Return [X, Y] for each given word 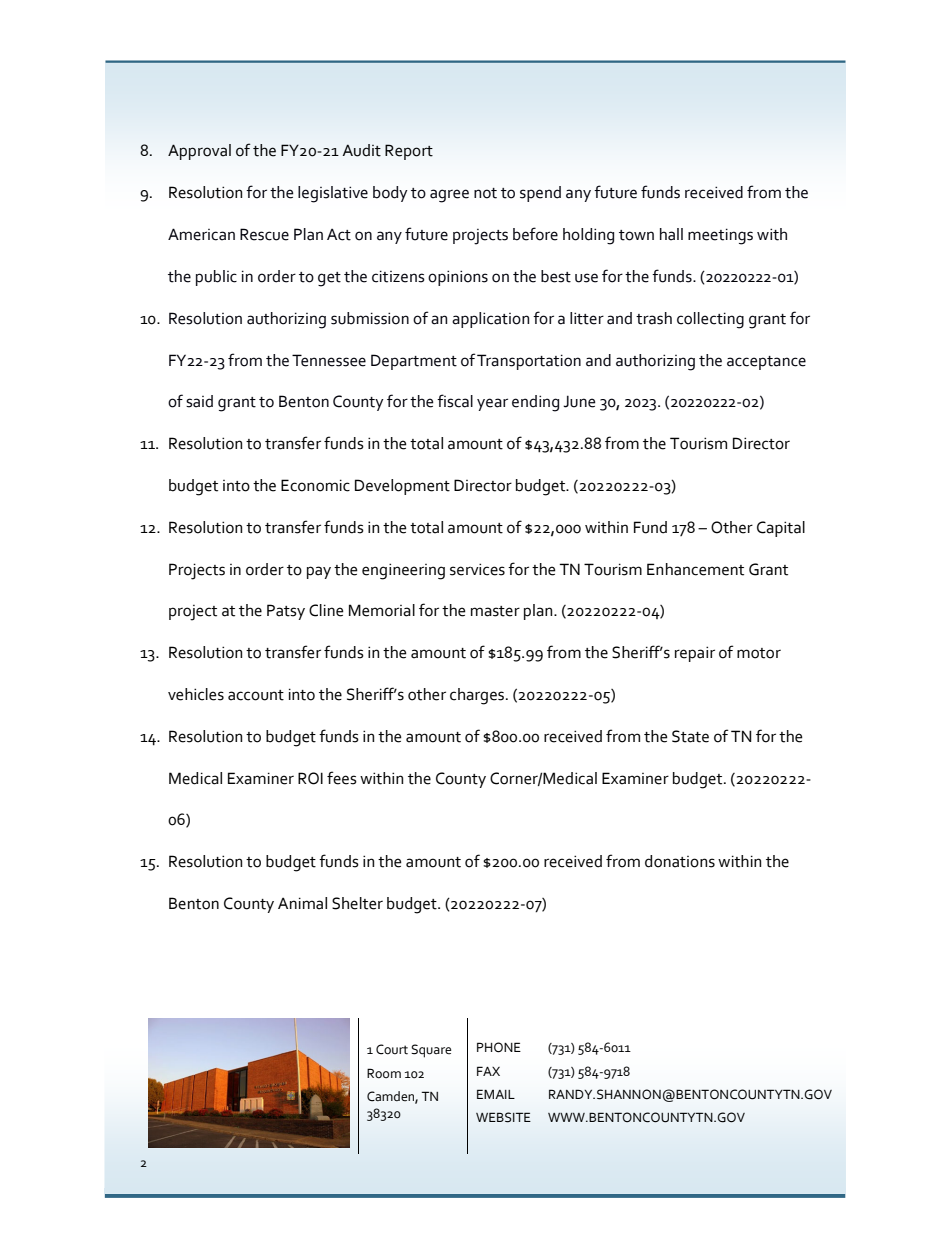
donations [680, 861]
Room [384, 1073]
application [490, 320]
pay [319, 572]
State [690, 736]
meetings [720, 236]
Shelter [357, 903]
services [477, 569]
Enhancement [695, 569]
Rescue [264, 234]
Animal [302, 903]
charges [478, 696]
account [256, 695]
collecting [710, 320]
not [485, 193]
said [199, 401]
